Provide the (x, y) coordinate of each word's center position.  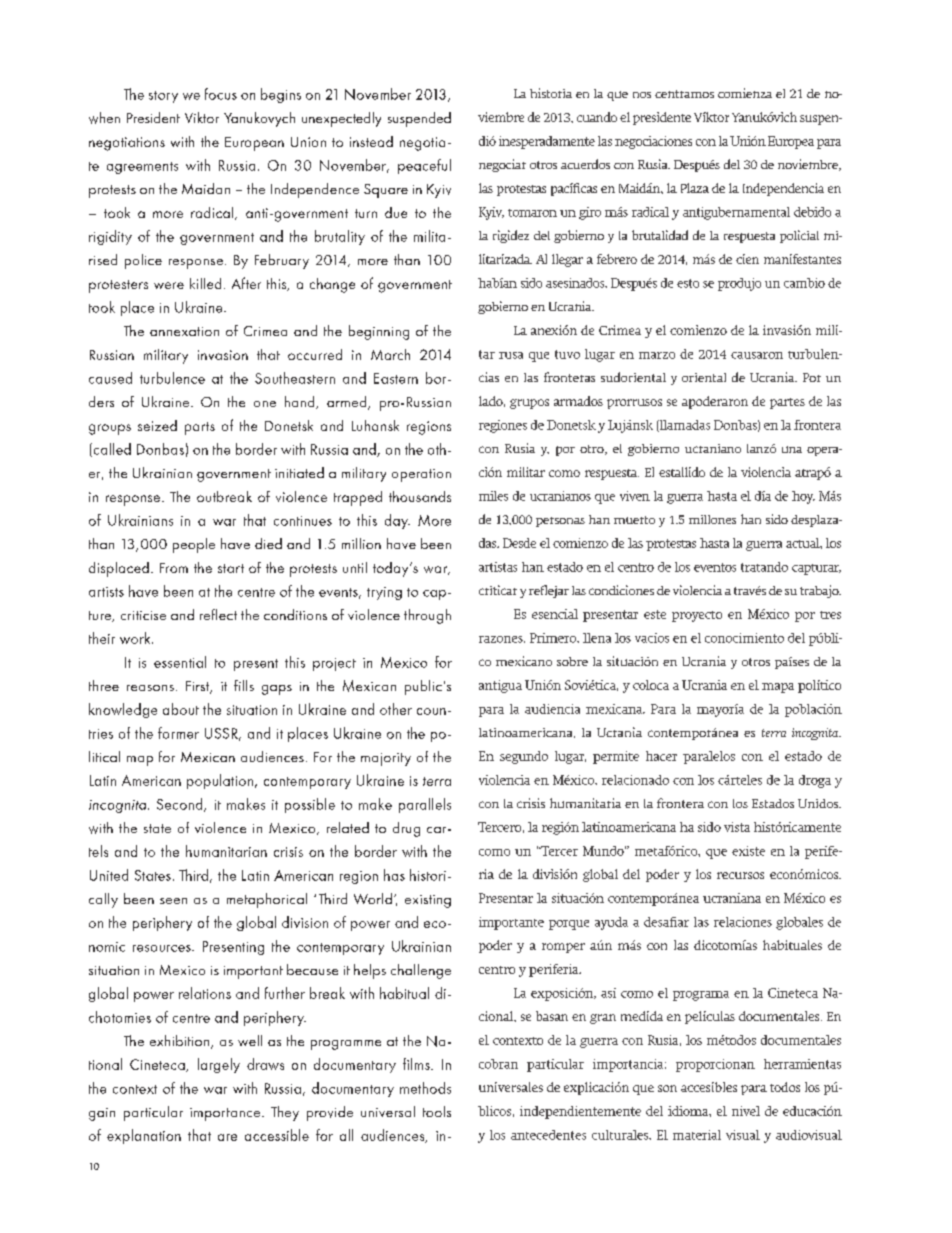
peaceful (424, 166)
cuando (597, 117)
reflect (218, 614)
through (427, 616)
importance (225, 1114)
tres (830, 615)
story (163, 97)
